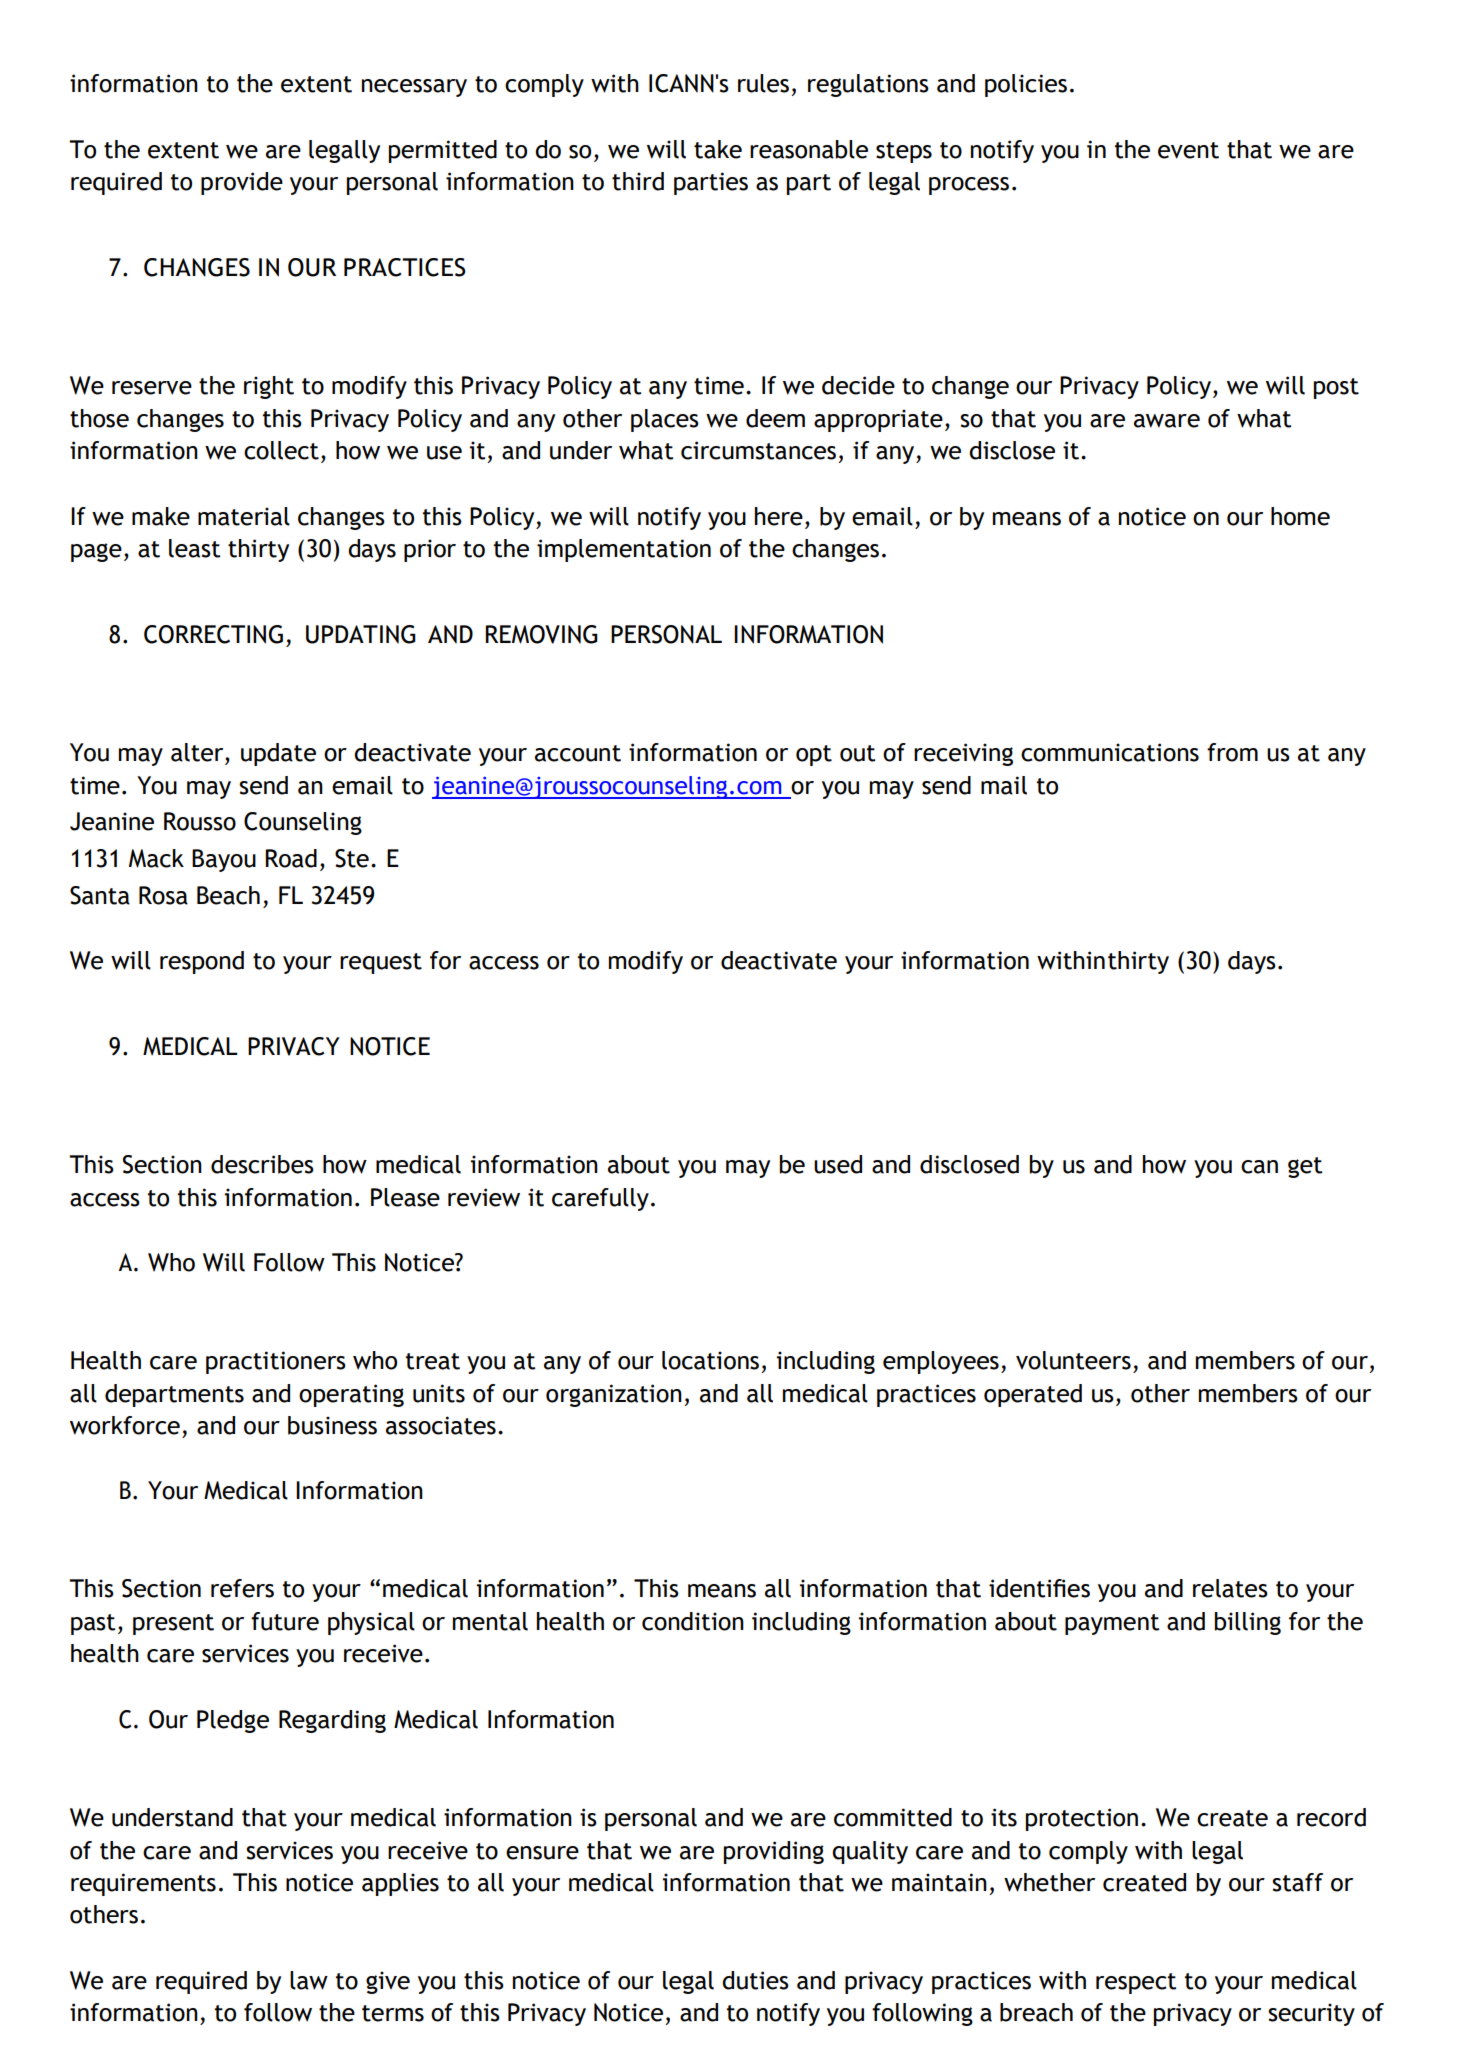  What do you see at coordinates (278, 754) in the page?
I see `update` at bounding box center [278, 754].
